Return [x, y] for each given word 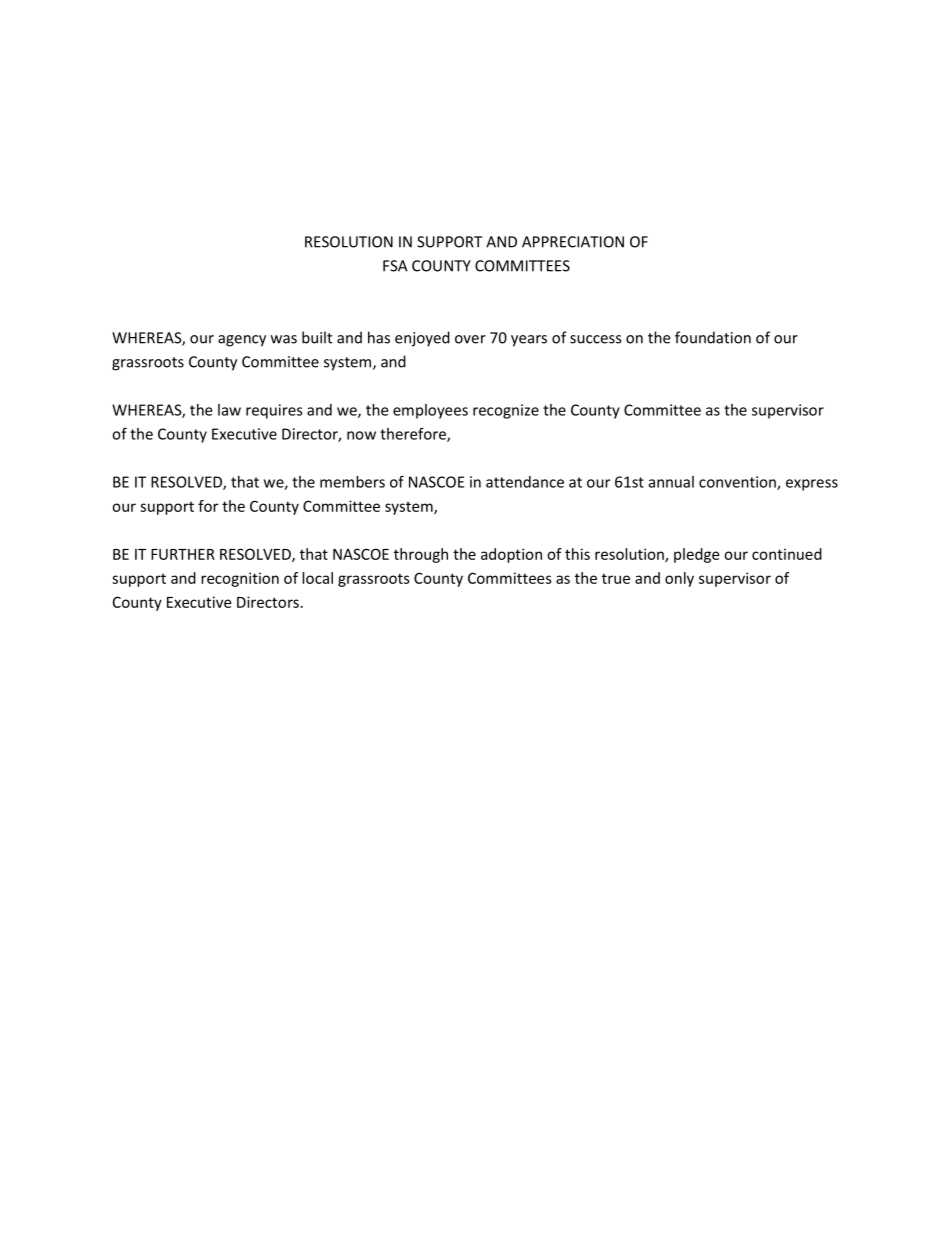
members [352, 482]
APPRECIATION [573, 242]
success [595, 339]
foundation [713, 337]
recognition [240, 579]
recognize [506, 411]
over [470, 339]
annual [671, 482]
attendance [525, 482]
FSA [395, 266]
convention [738, 483]
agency [242, 341]
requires [274, 411]
